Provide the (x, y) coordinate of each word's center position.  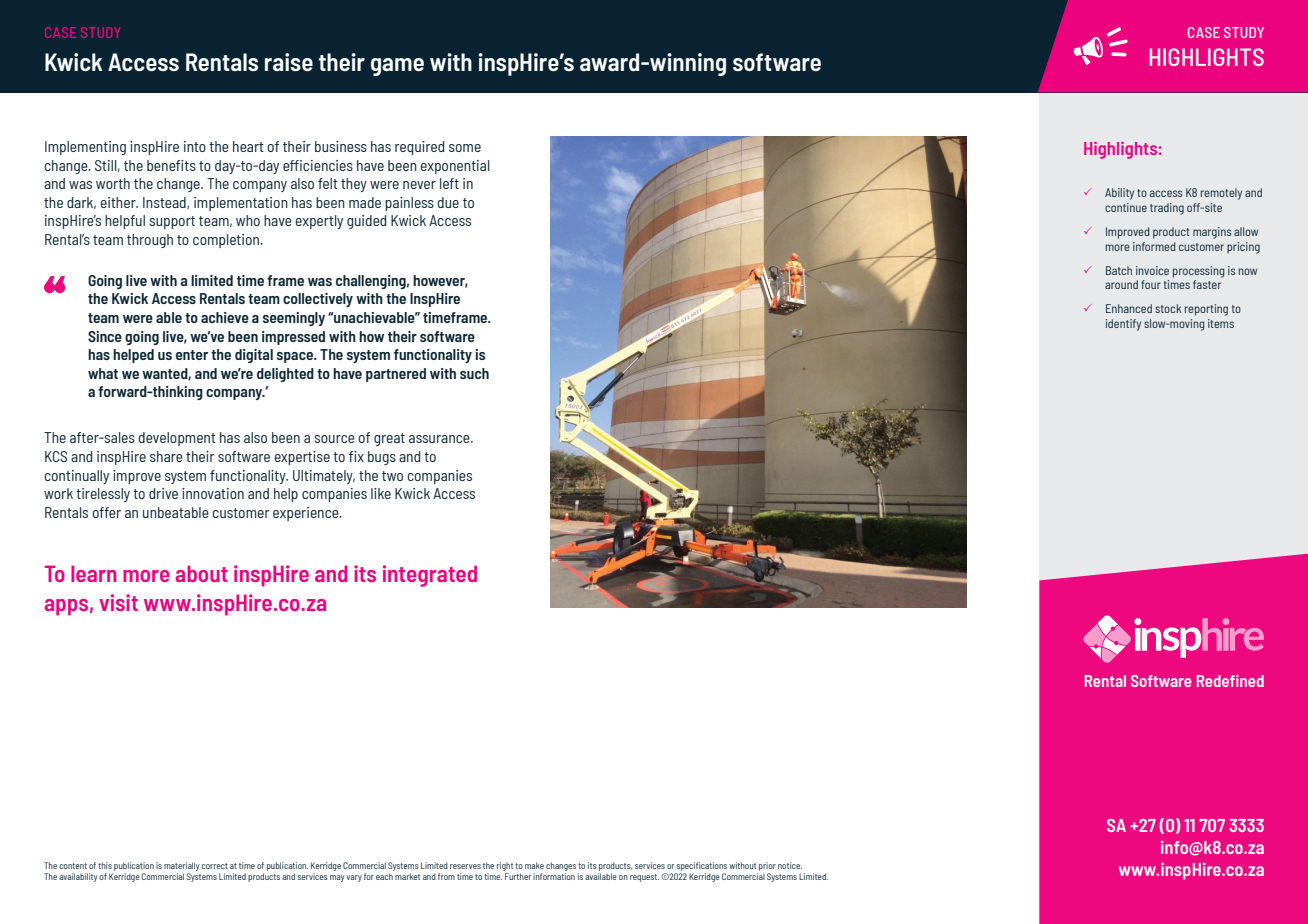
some (465, 148)
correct (214, 866)
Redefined (1230, 681)
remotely (1221, 194)
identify (1123, 325)
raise (289, 62)
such (474, 373)
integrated (430, 576)
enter (192, 355)
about (202, 573)
